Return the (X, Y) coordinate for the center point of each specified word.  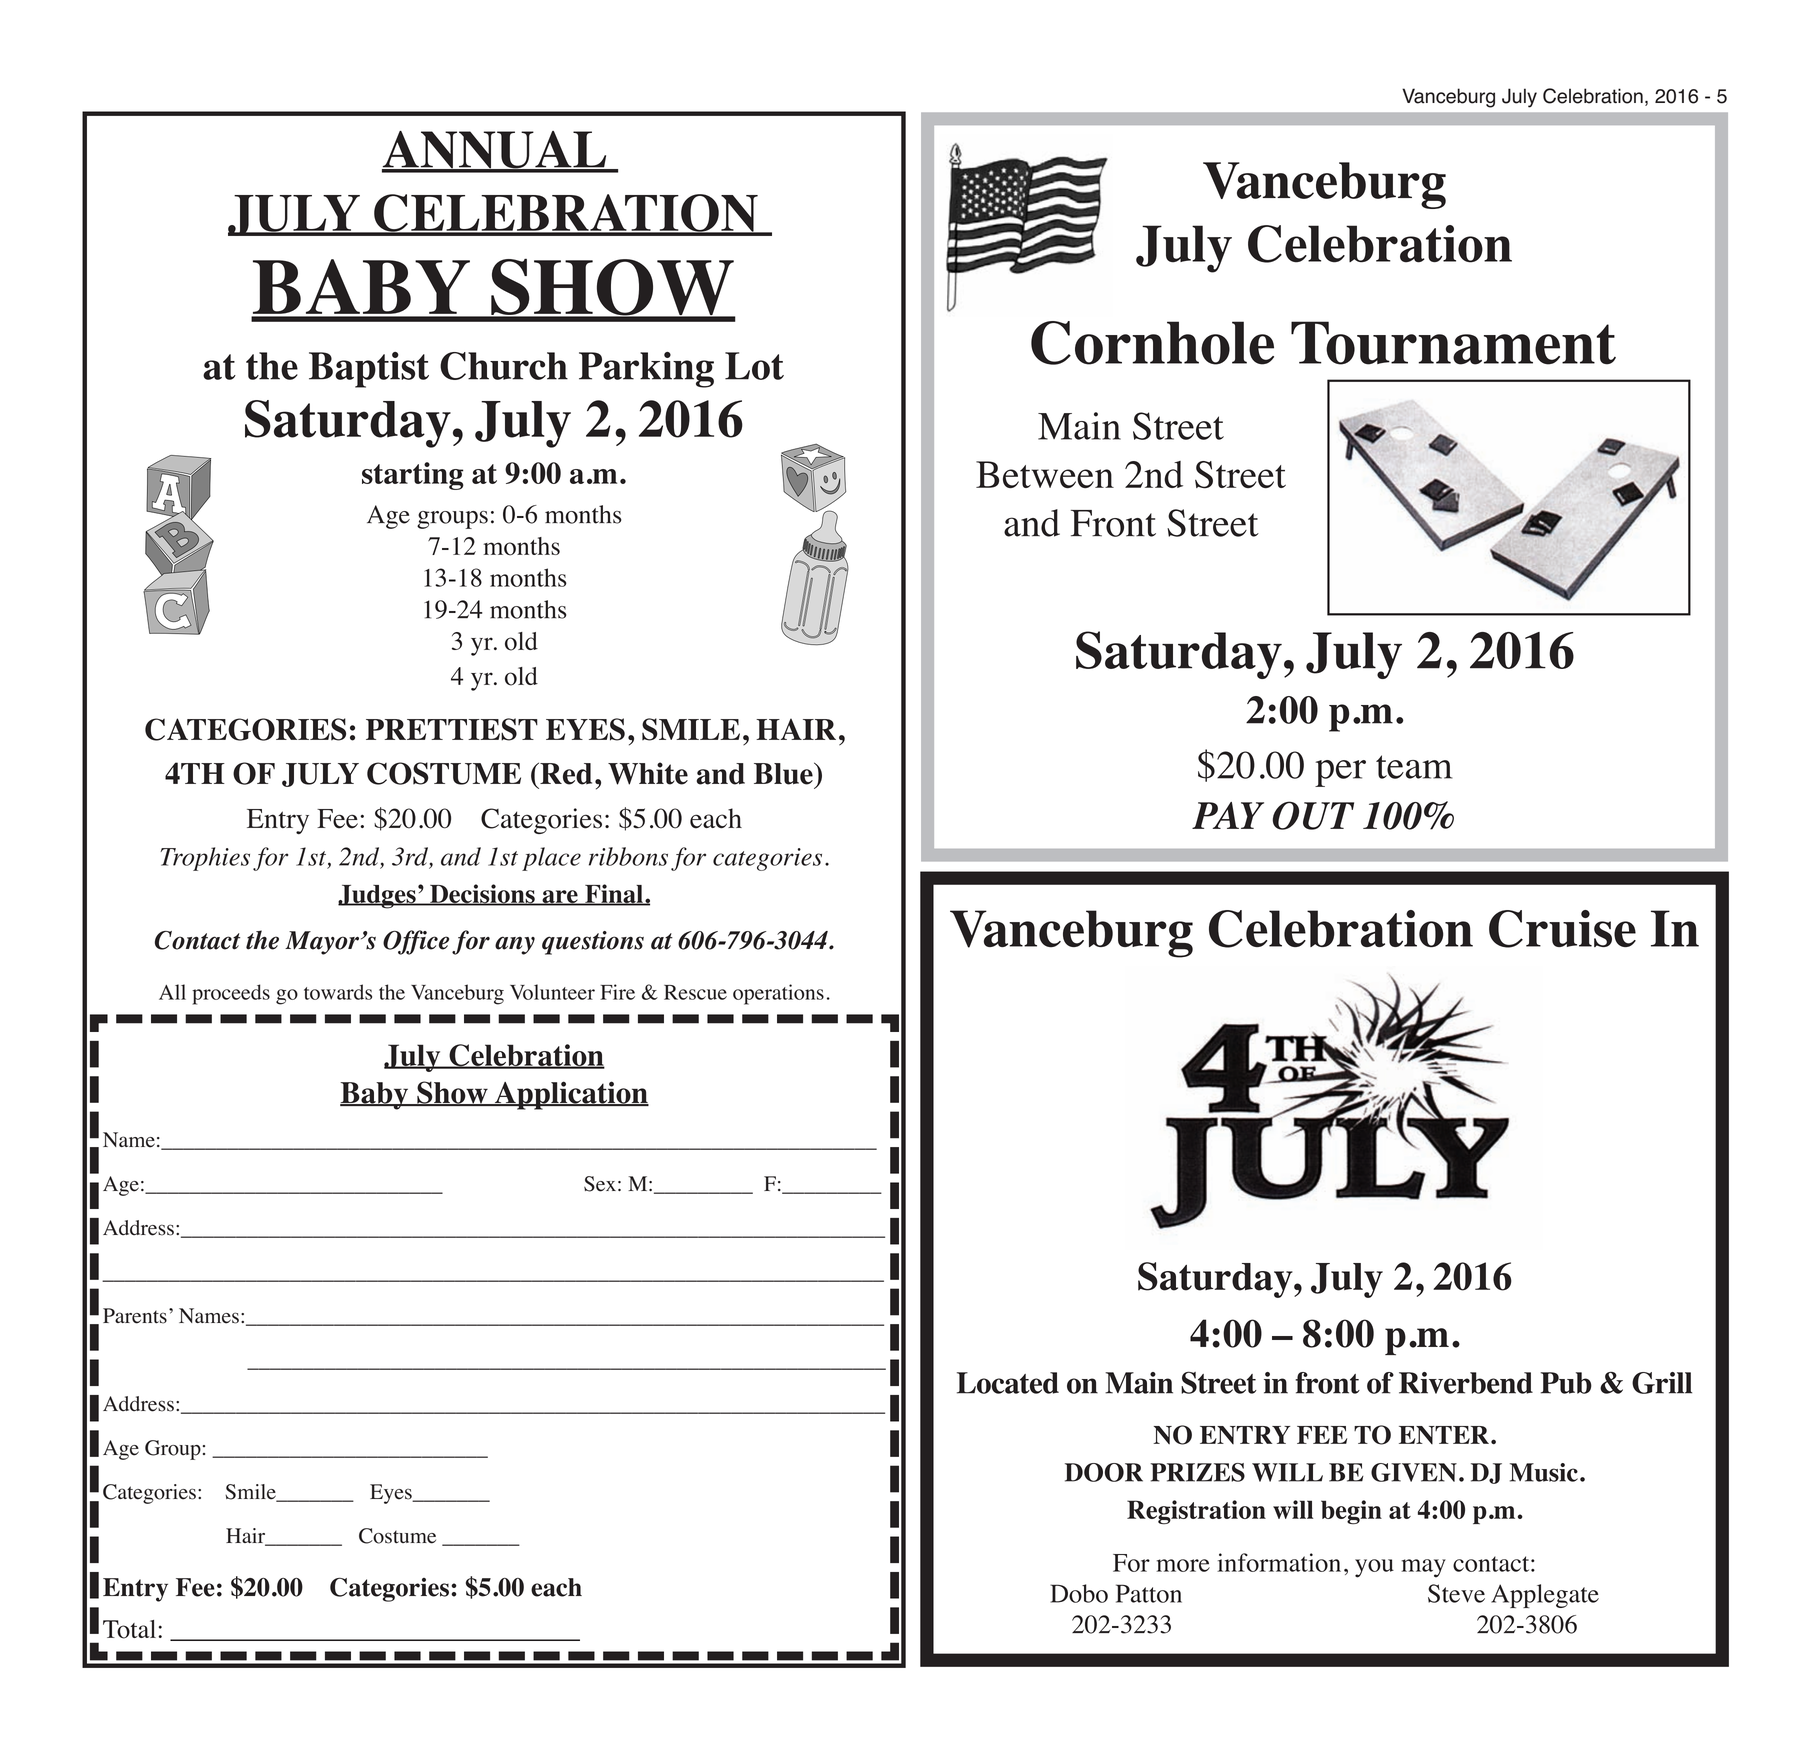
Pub (1566, 1383)
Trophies (205, 859)
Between (1045, 474)
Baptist (369, 370)
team (1414, 767)
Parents (135, 1316)
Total (131, 1629)
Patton (1149, 1593)
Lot (754, 366)
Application (570, 1095)
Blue (784, 773)
